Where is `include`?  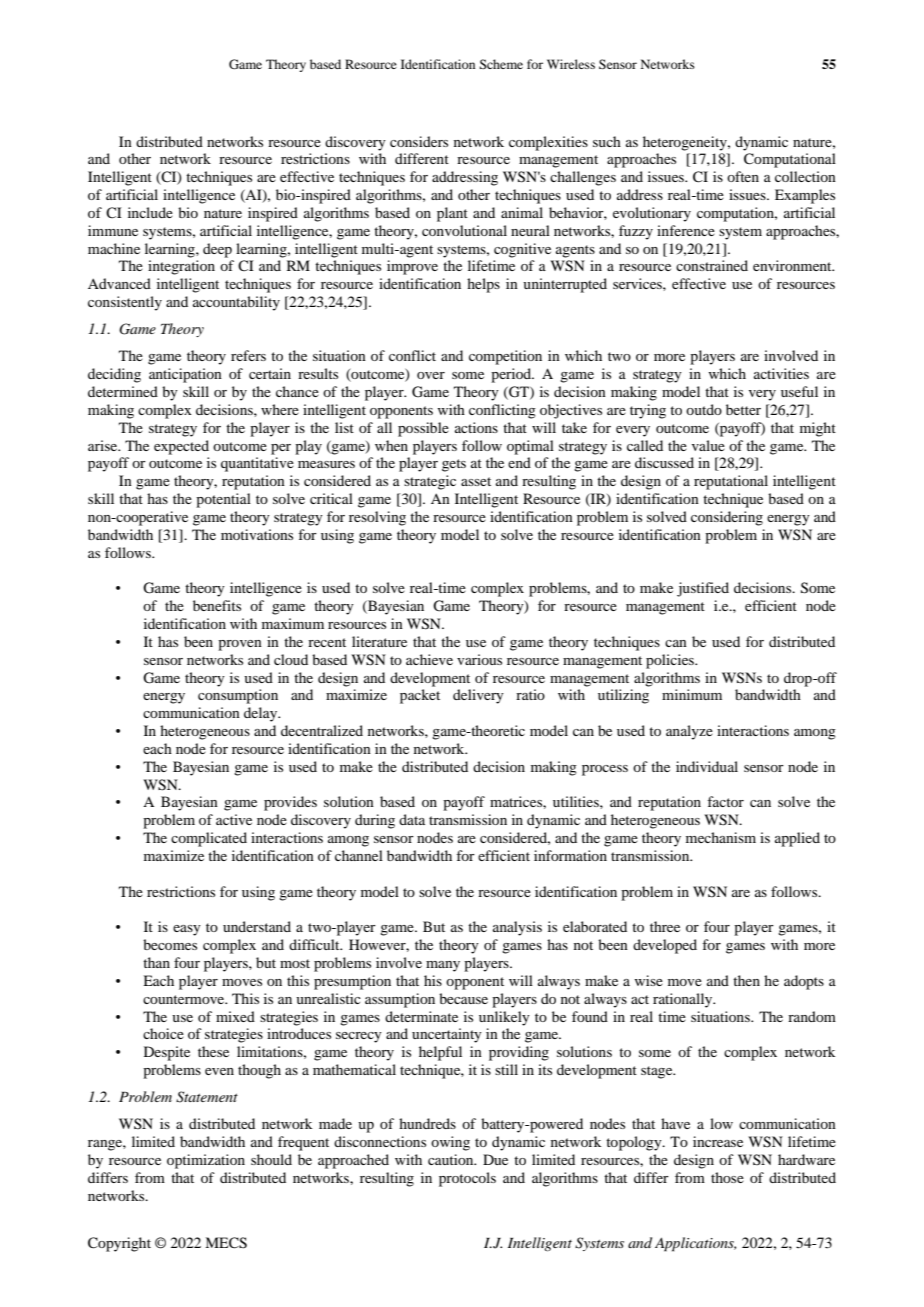 include is located at coordinates (150, 212).
